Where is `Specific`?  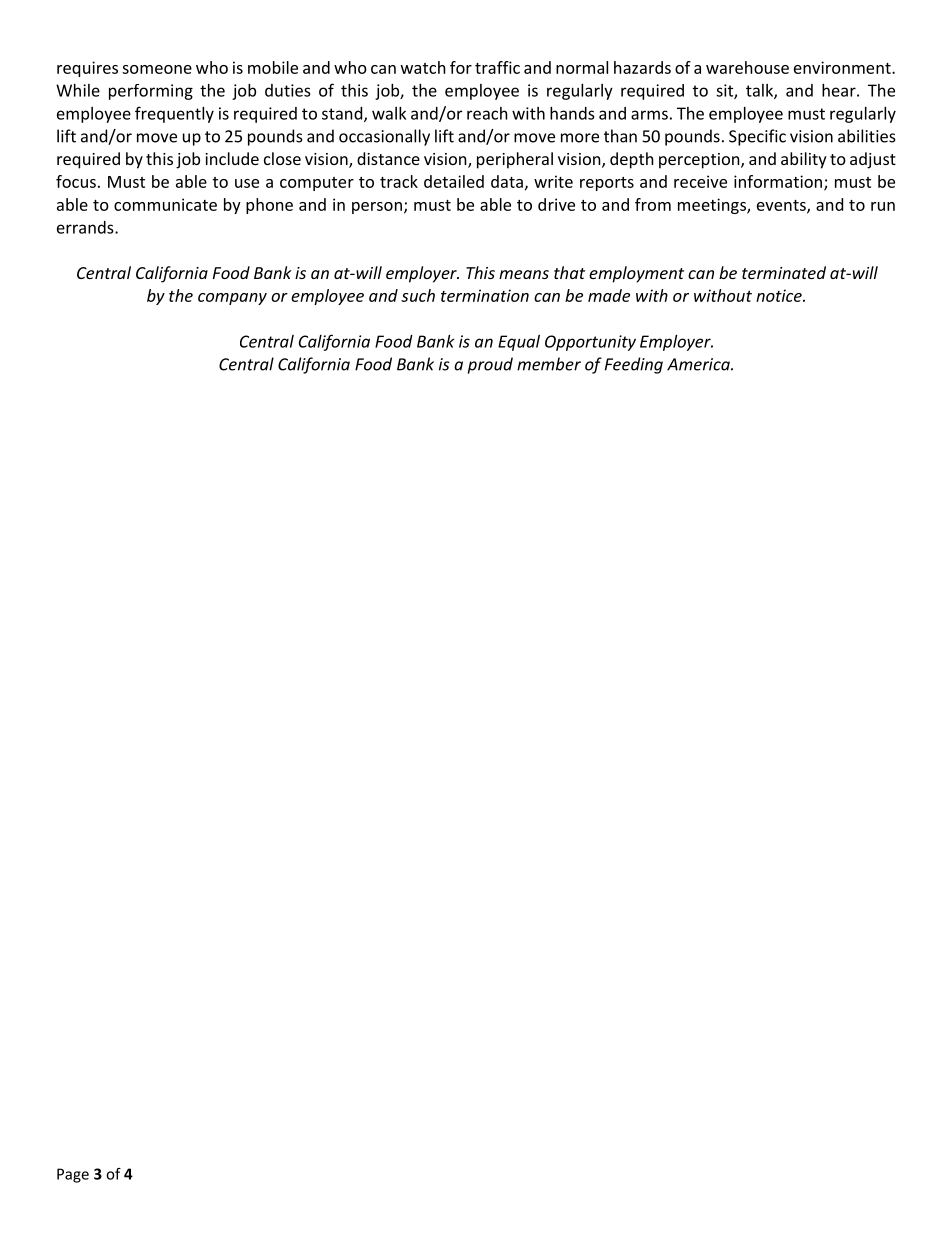
Specific is located at coordinates (757, 137).
